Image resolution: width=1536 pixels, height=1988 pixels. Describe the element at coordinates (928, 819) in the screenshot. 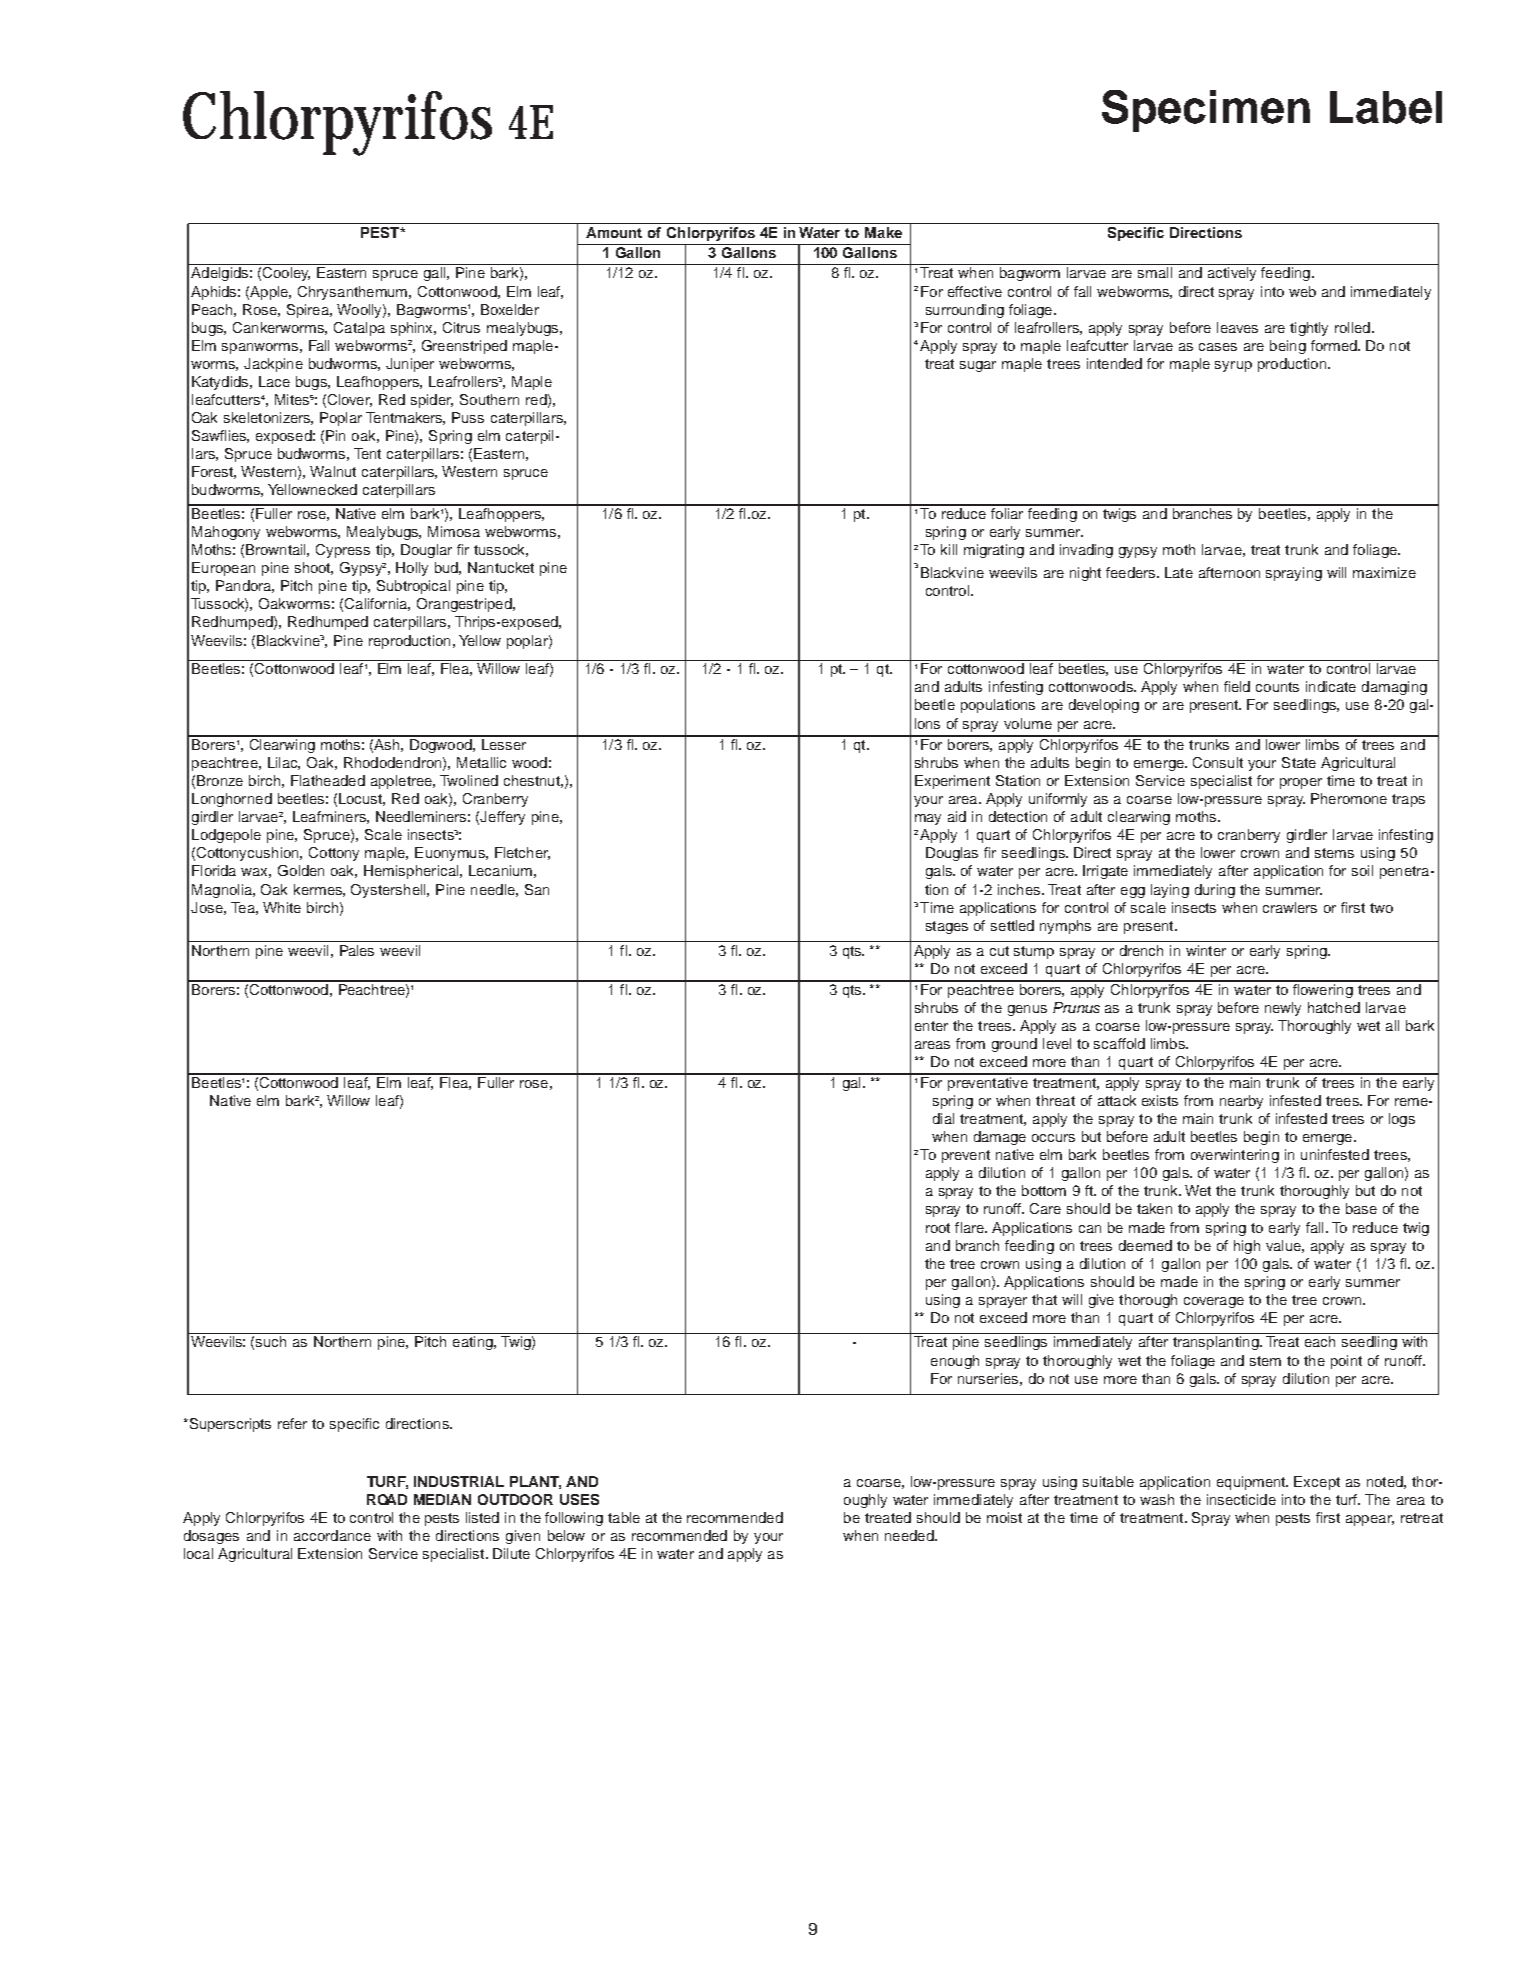

I see `may` at that location.
